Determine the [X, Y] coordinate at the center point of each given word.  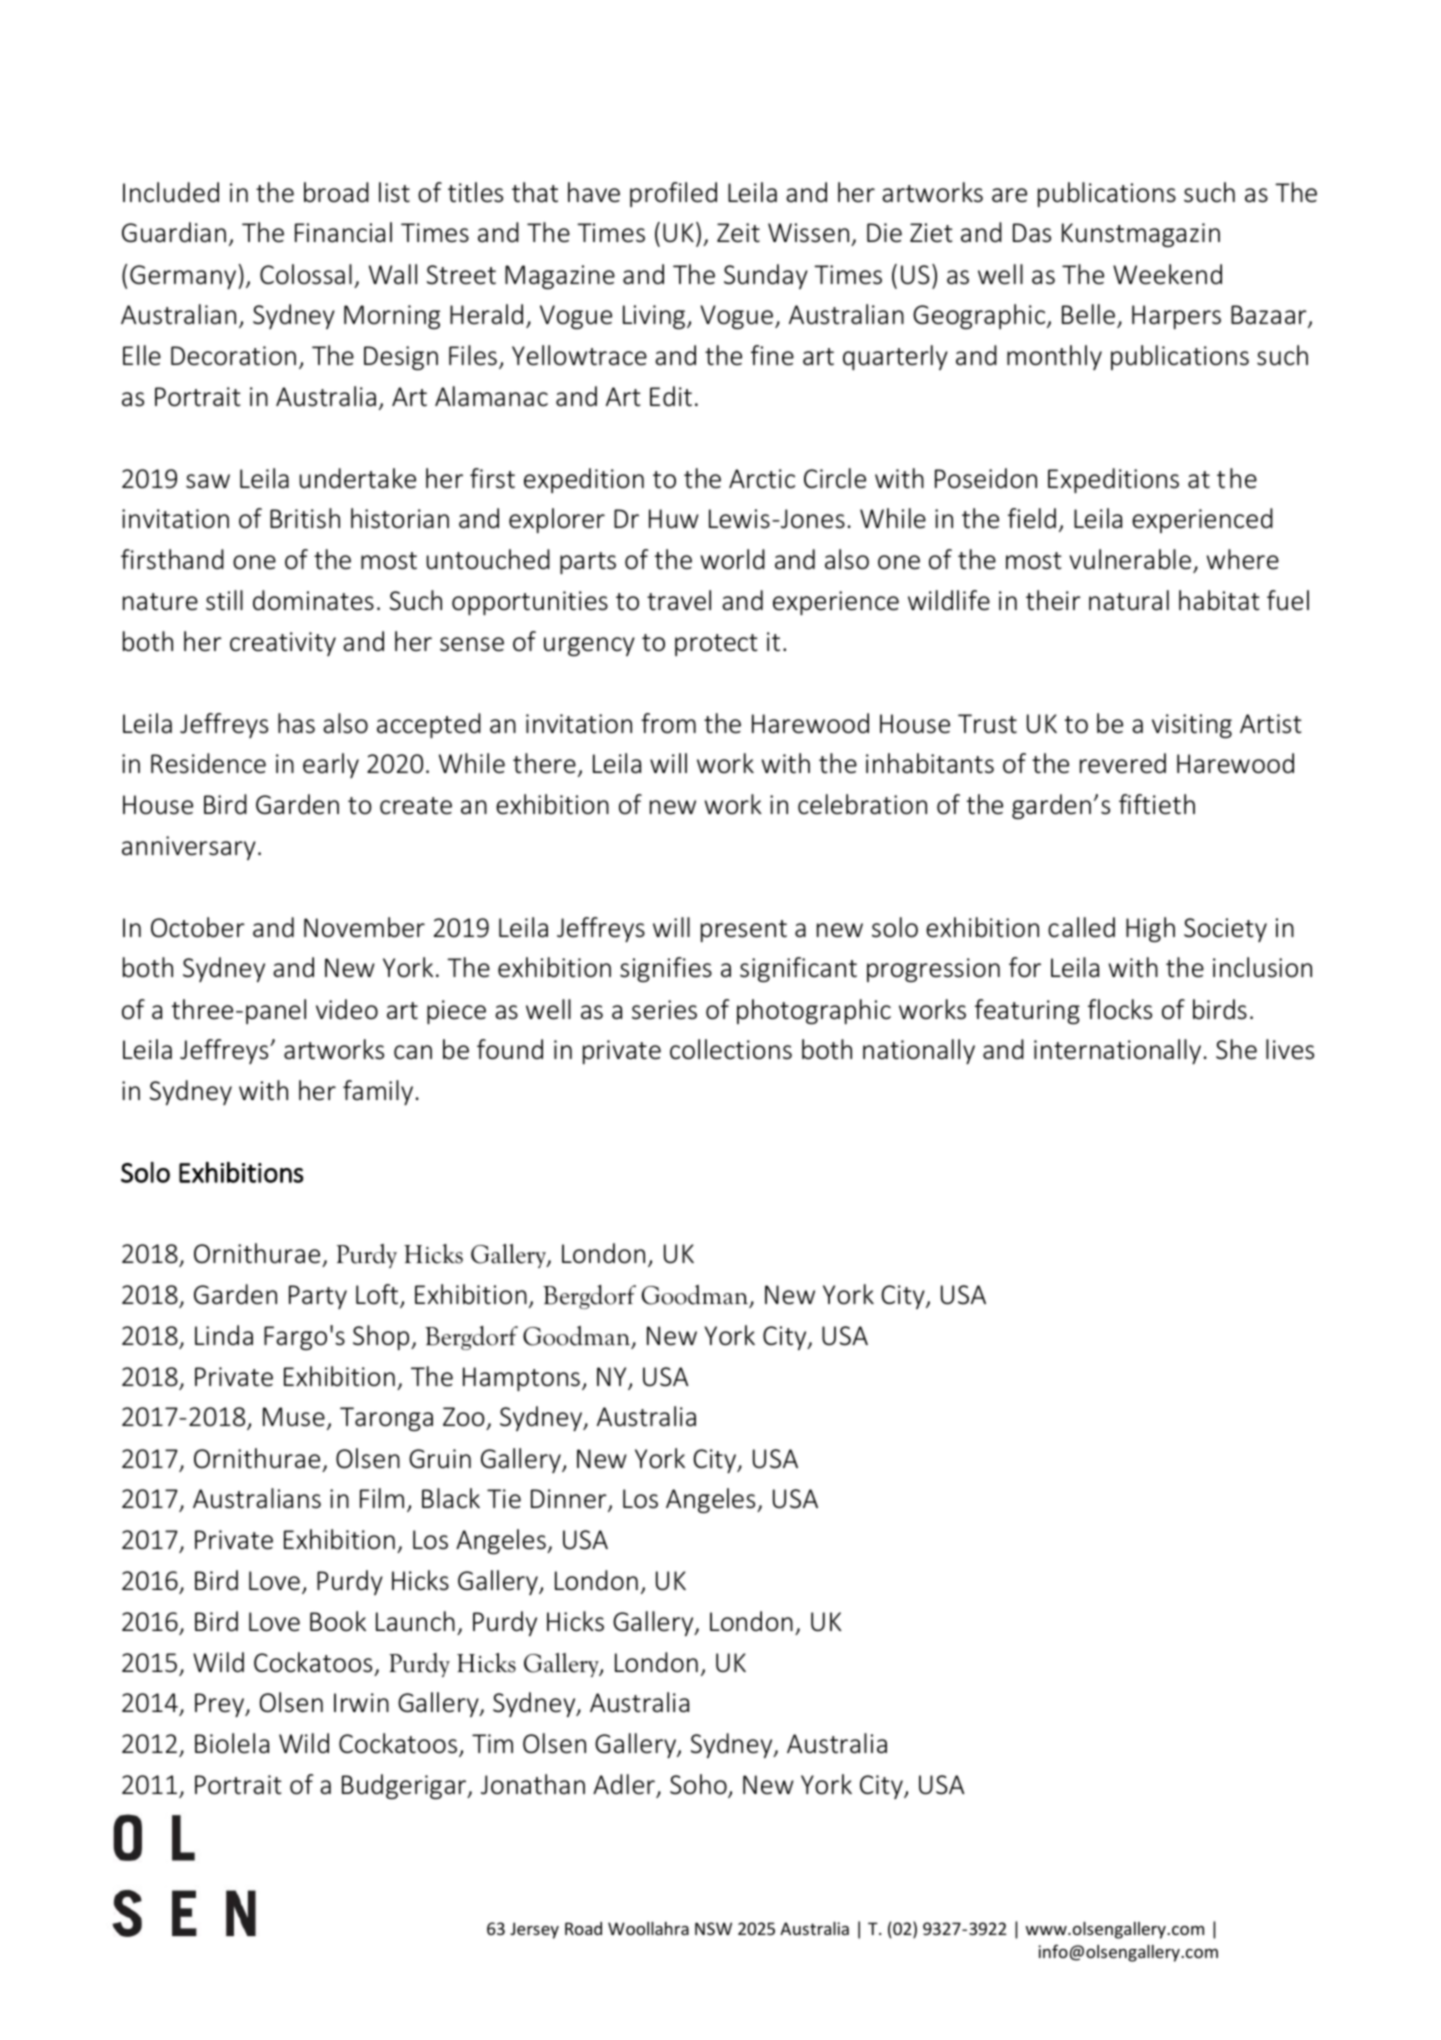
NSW [713, 1928]
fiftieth [1157, 804]
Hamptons [521, 1379]
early [331, 765]
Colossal [306, 274]
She [1236, 1049]
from [668, 723]
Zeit [738, 233]
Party [318, 1297]
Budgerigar [405, 1786]
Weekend [1167, 274]
